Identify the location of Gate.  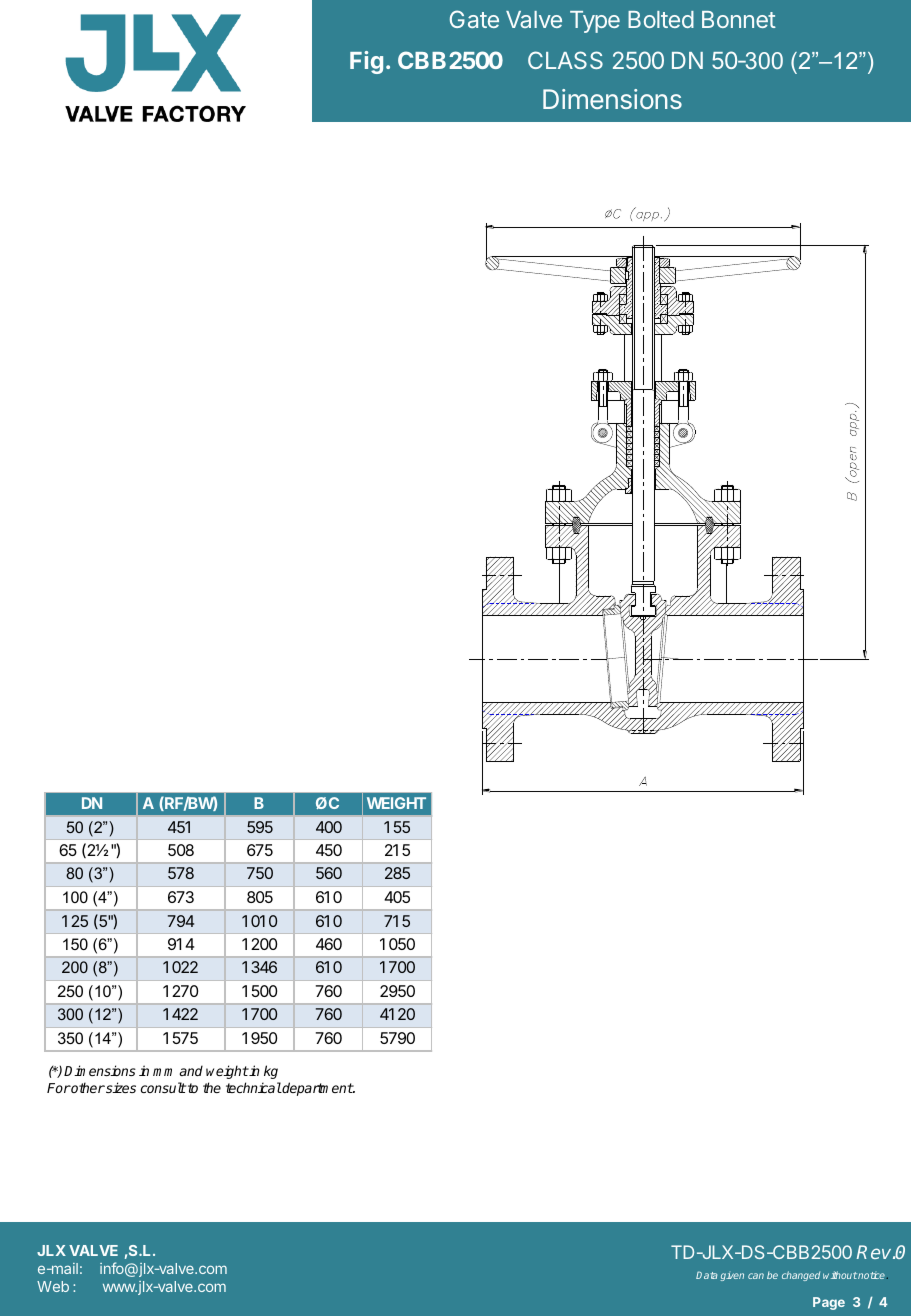
(474, 19).
